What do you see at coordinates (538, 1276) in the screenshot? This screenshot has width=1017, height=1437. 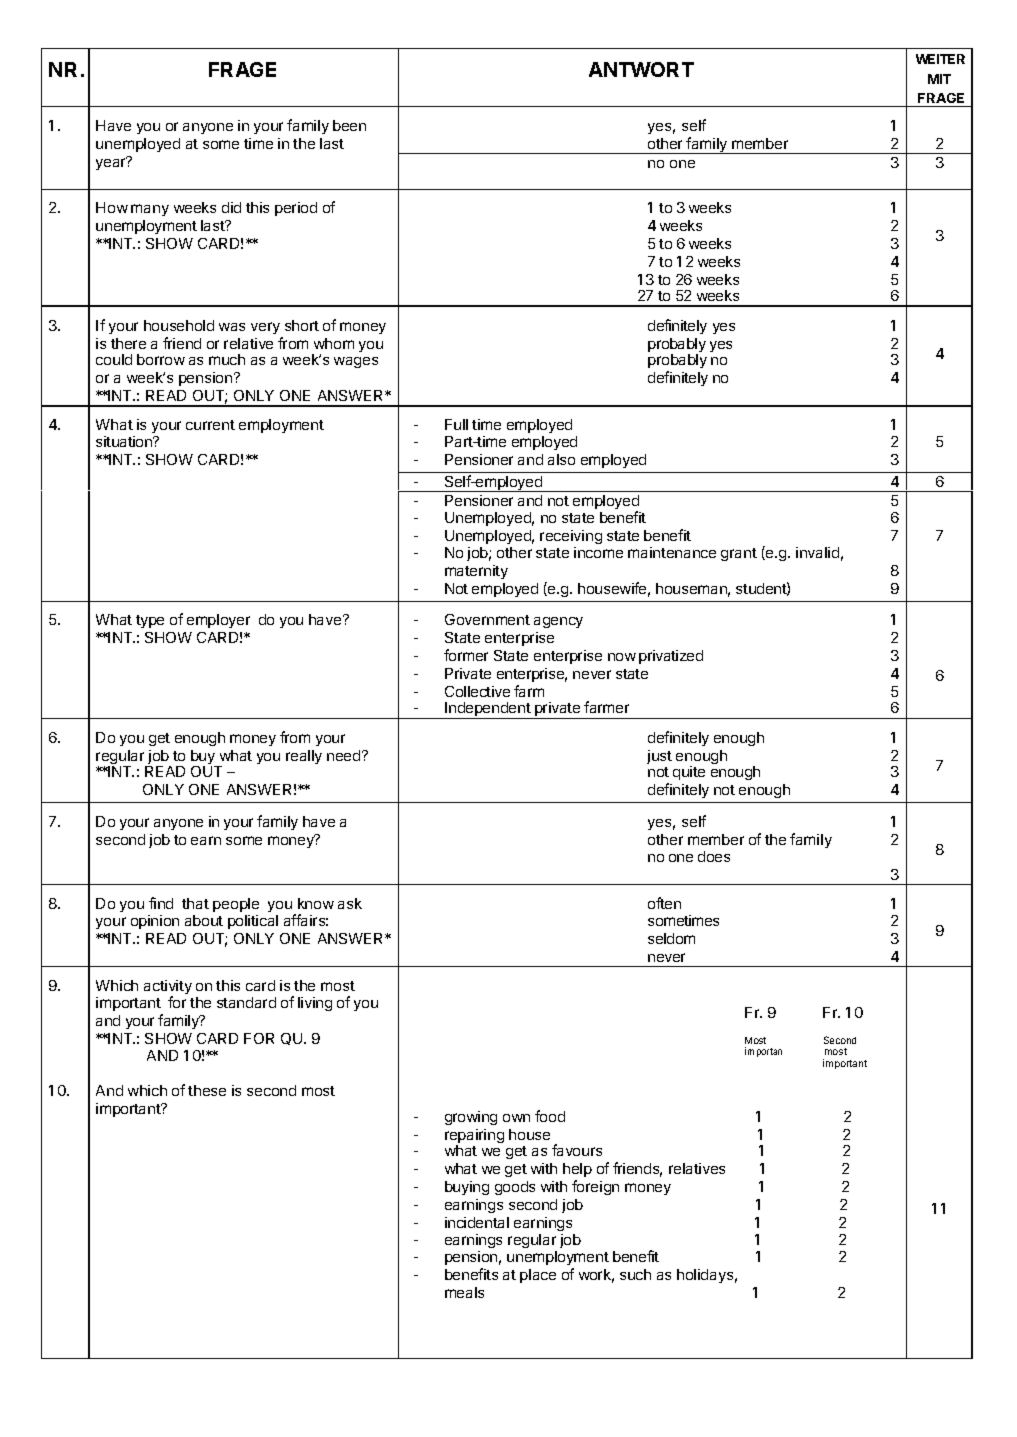 I see `place` at bounding box center [538, 1276].
